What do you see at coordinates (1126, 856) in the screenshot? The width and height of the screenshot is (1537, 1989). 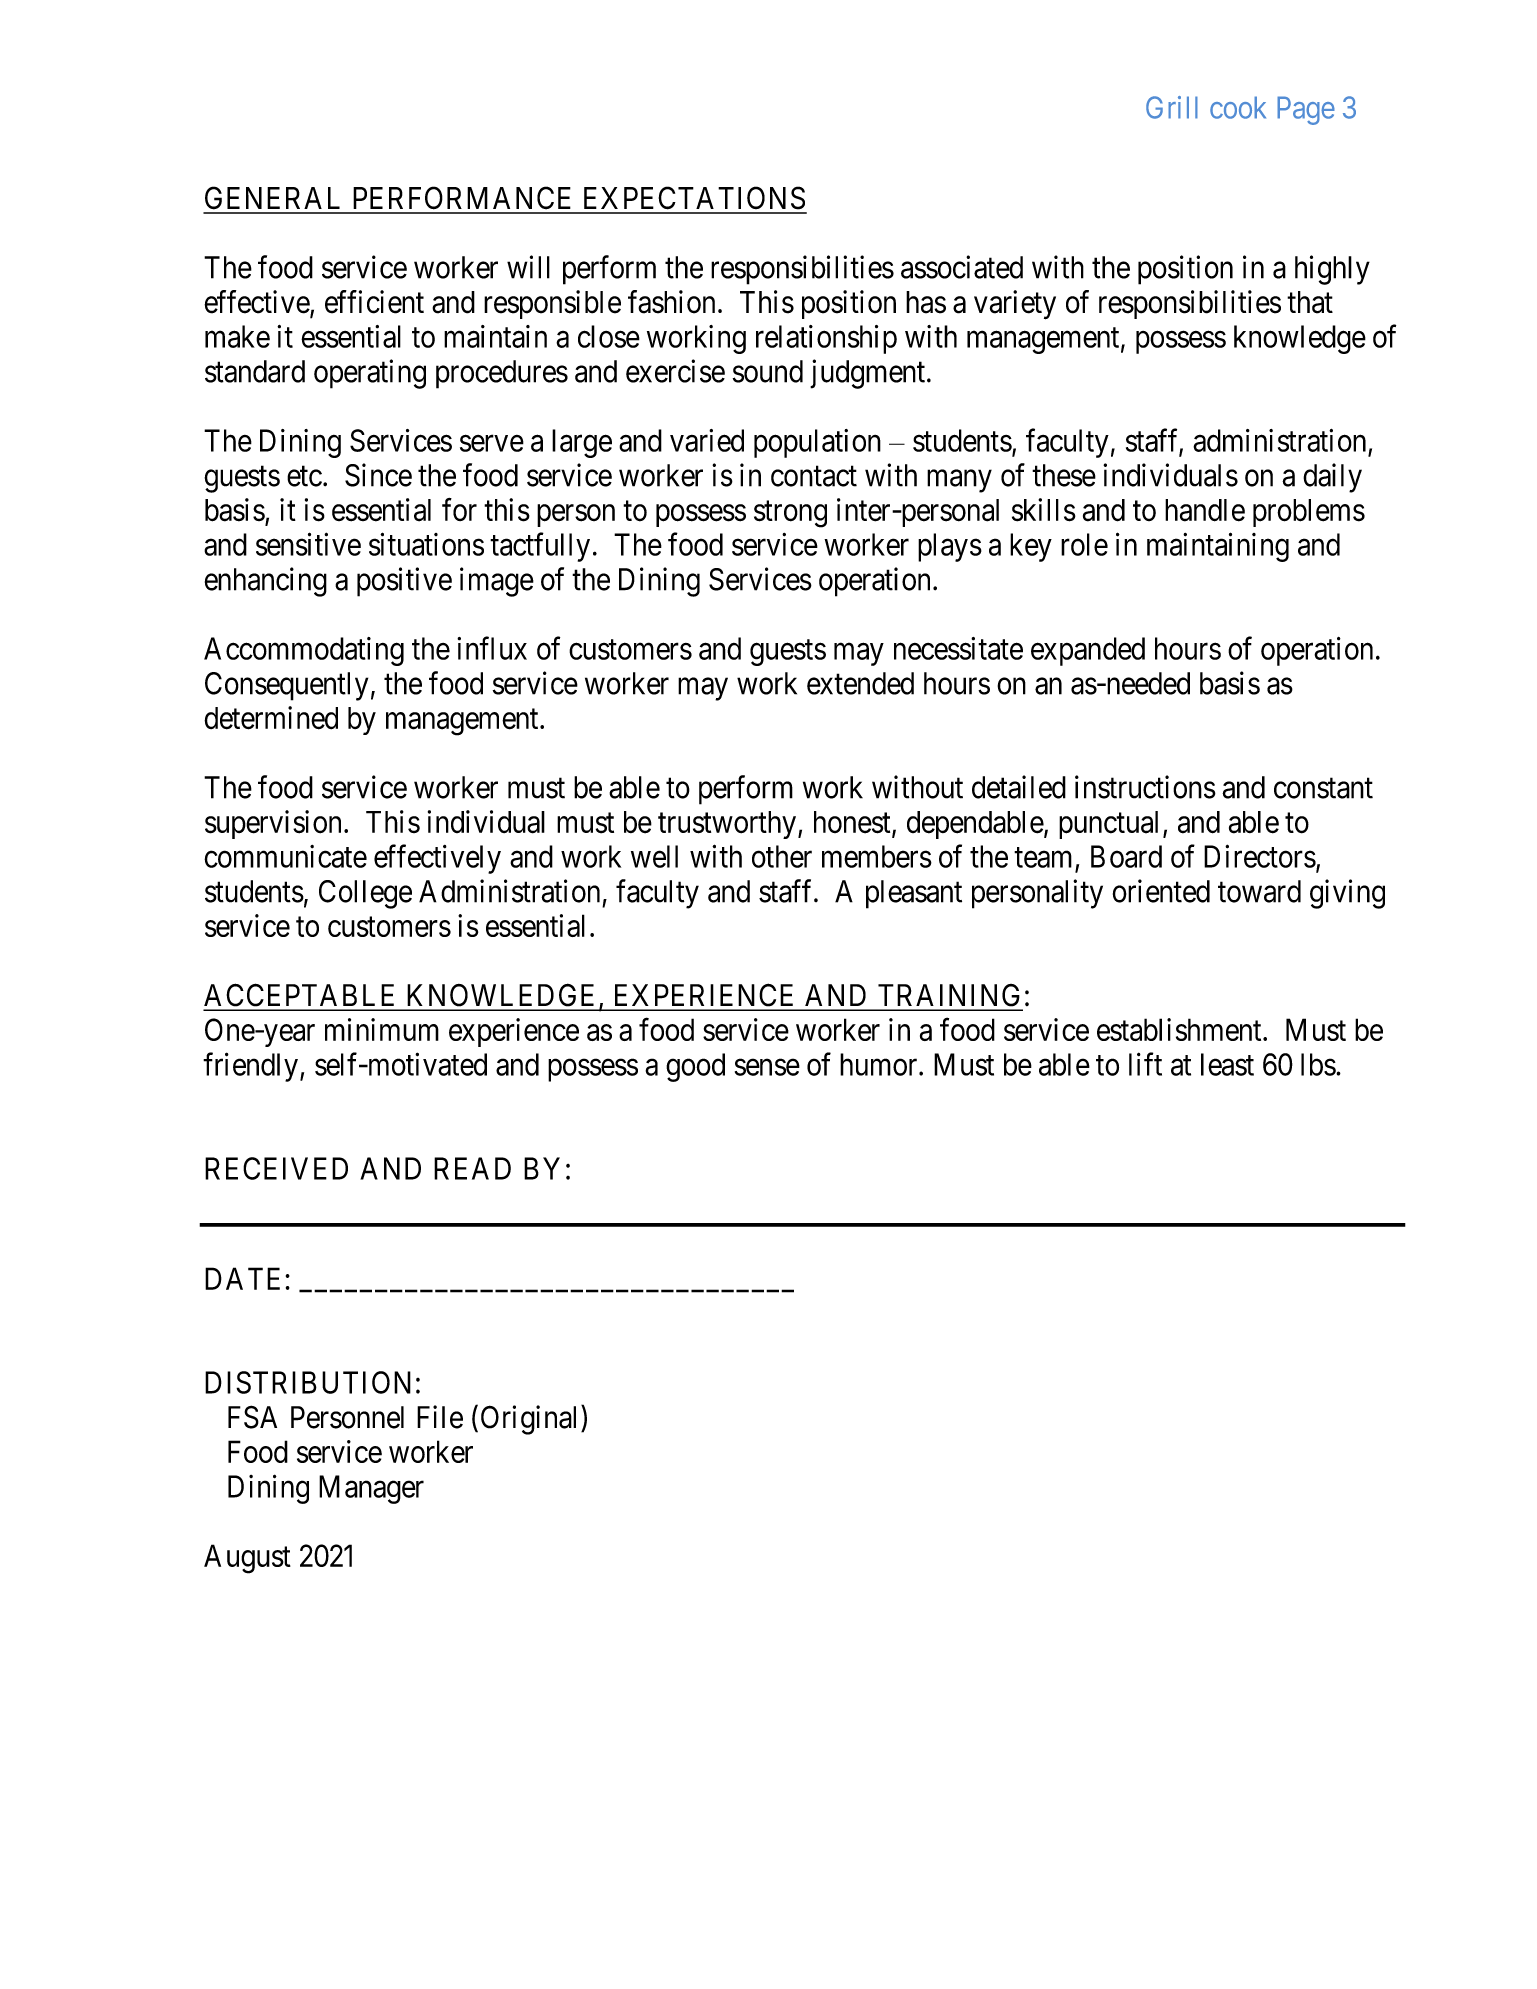 I see `Board` at bounding box center [1126, 856].
